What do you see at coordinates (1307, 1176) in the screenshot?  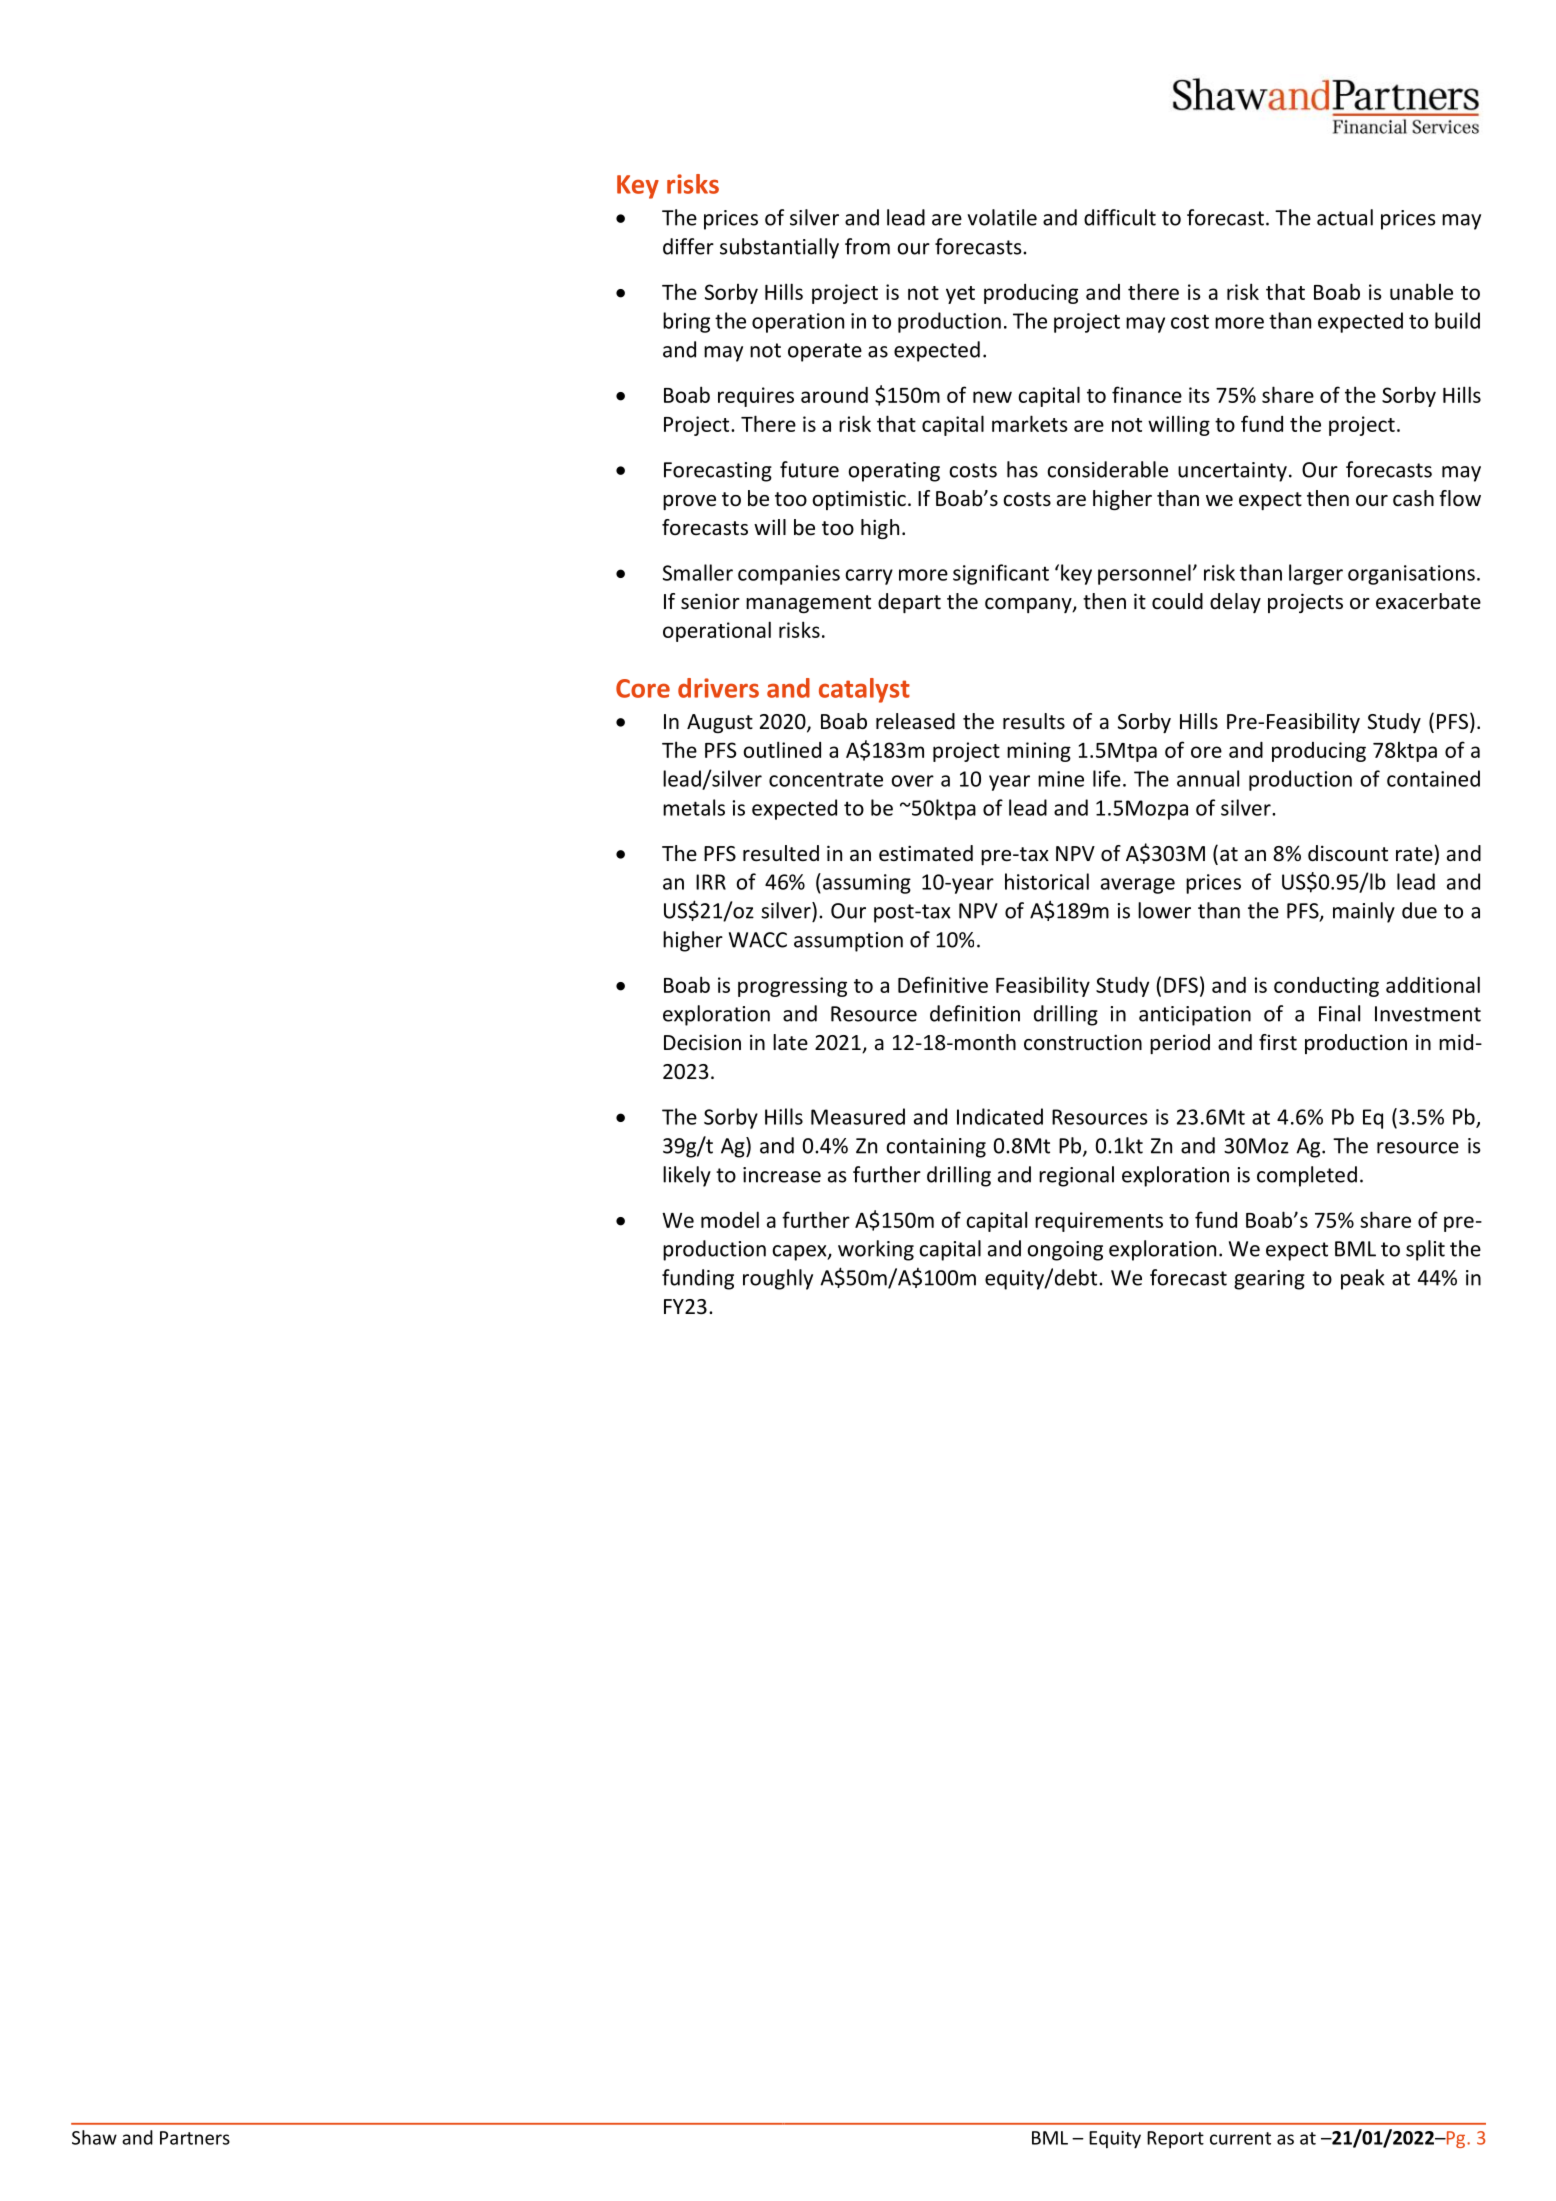 I see `completed` at bounding box center [1307, 1176].
